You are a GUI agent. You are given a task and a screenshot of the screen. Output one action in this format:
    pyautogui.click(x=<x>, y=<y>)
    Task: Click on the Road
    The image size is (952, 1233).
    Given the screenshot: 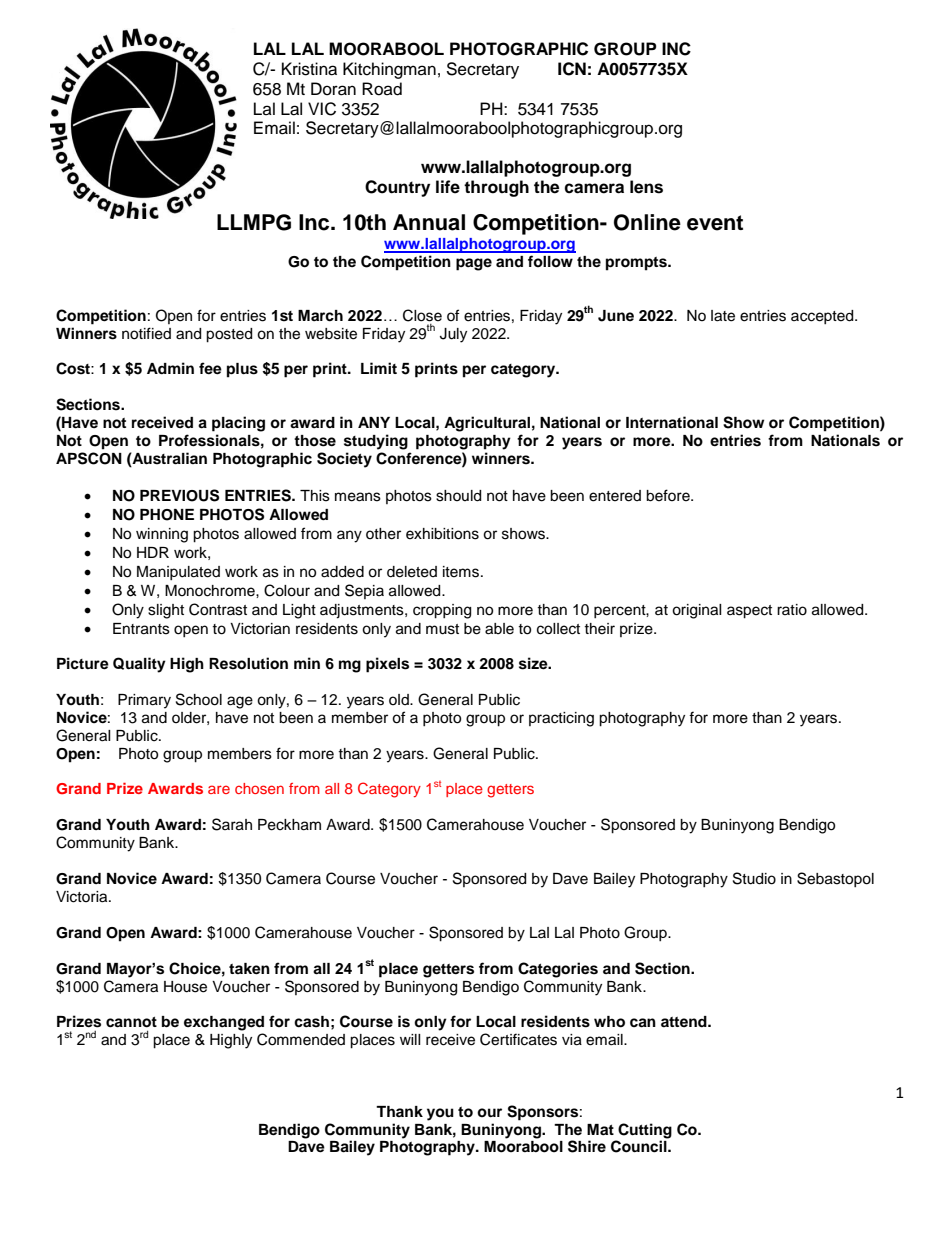 What is the action you would take?
    pyautogui.click(x=382, y=89)
